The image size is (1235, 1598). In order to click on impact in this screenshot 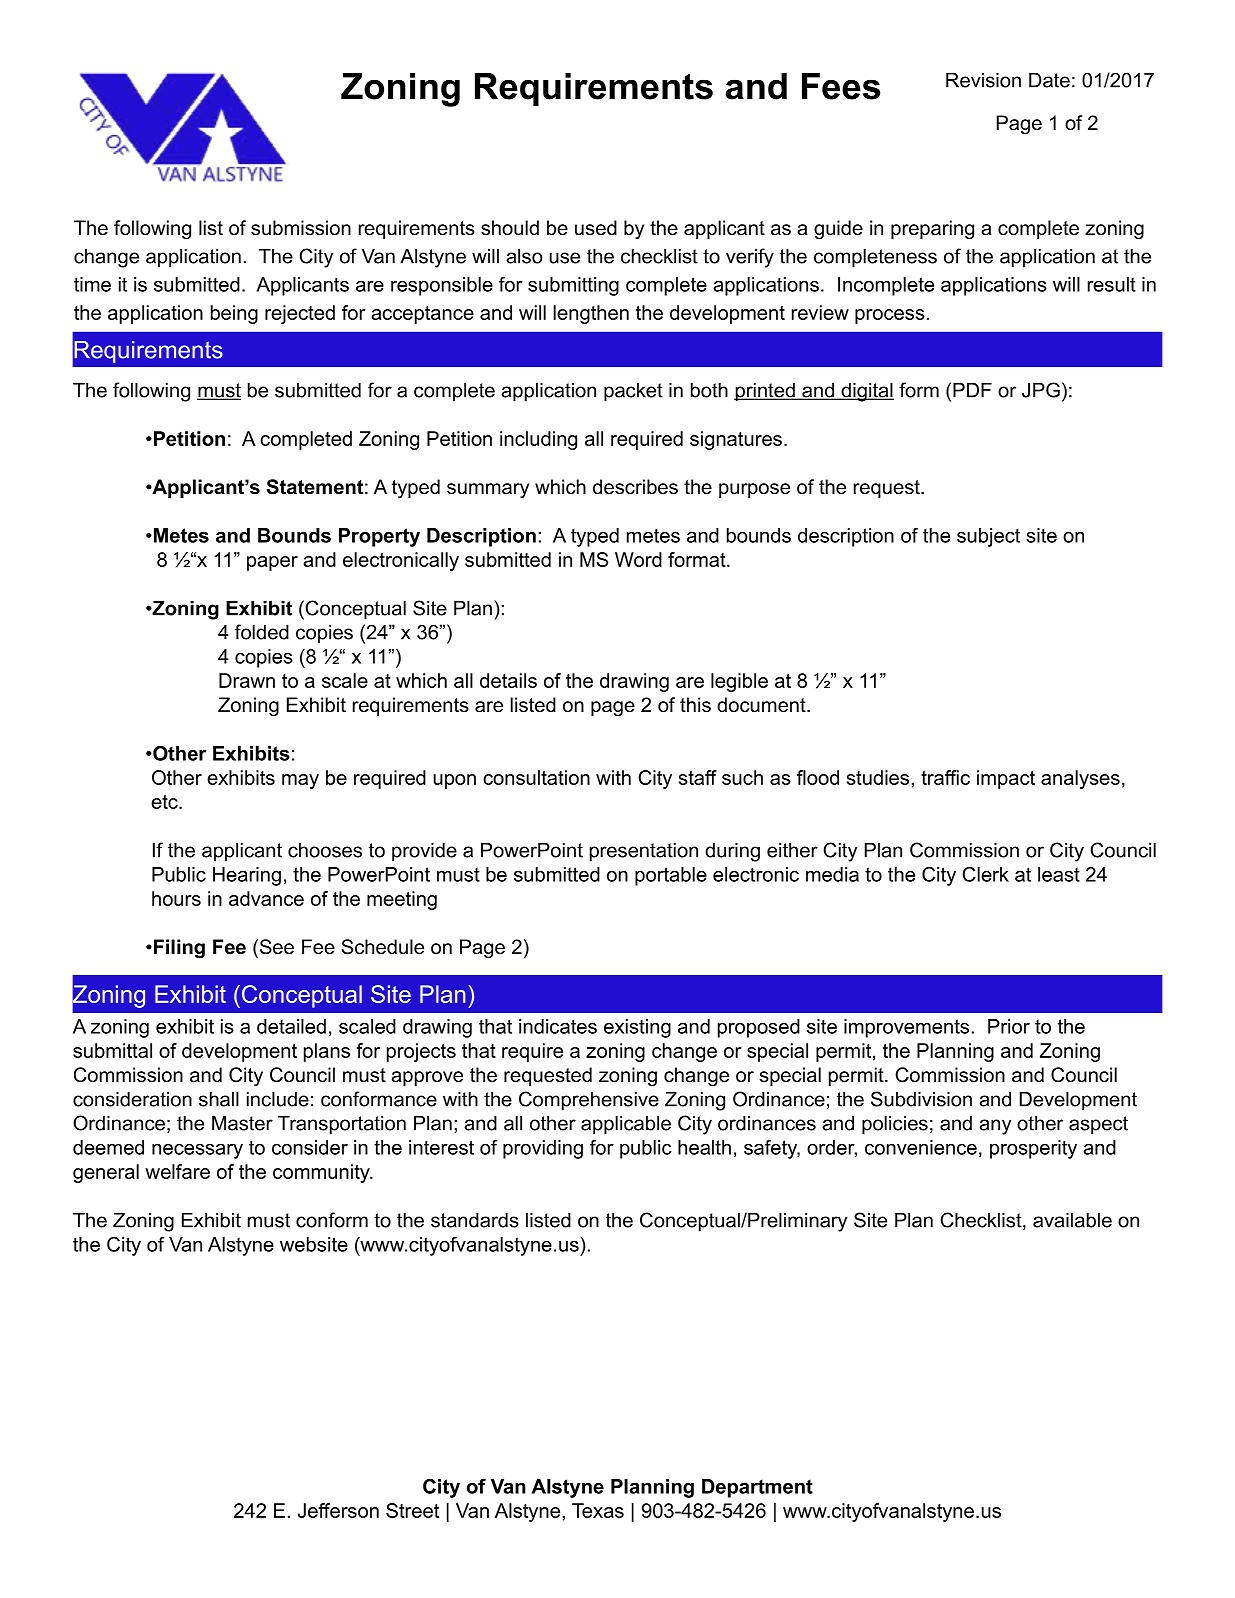, I will do `click(1006, 779)`.
